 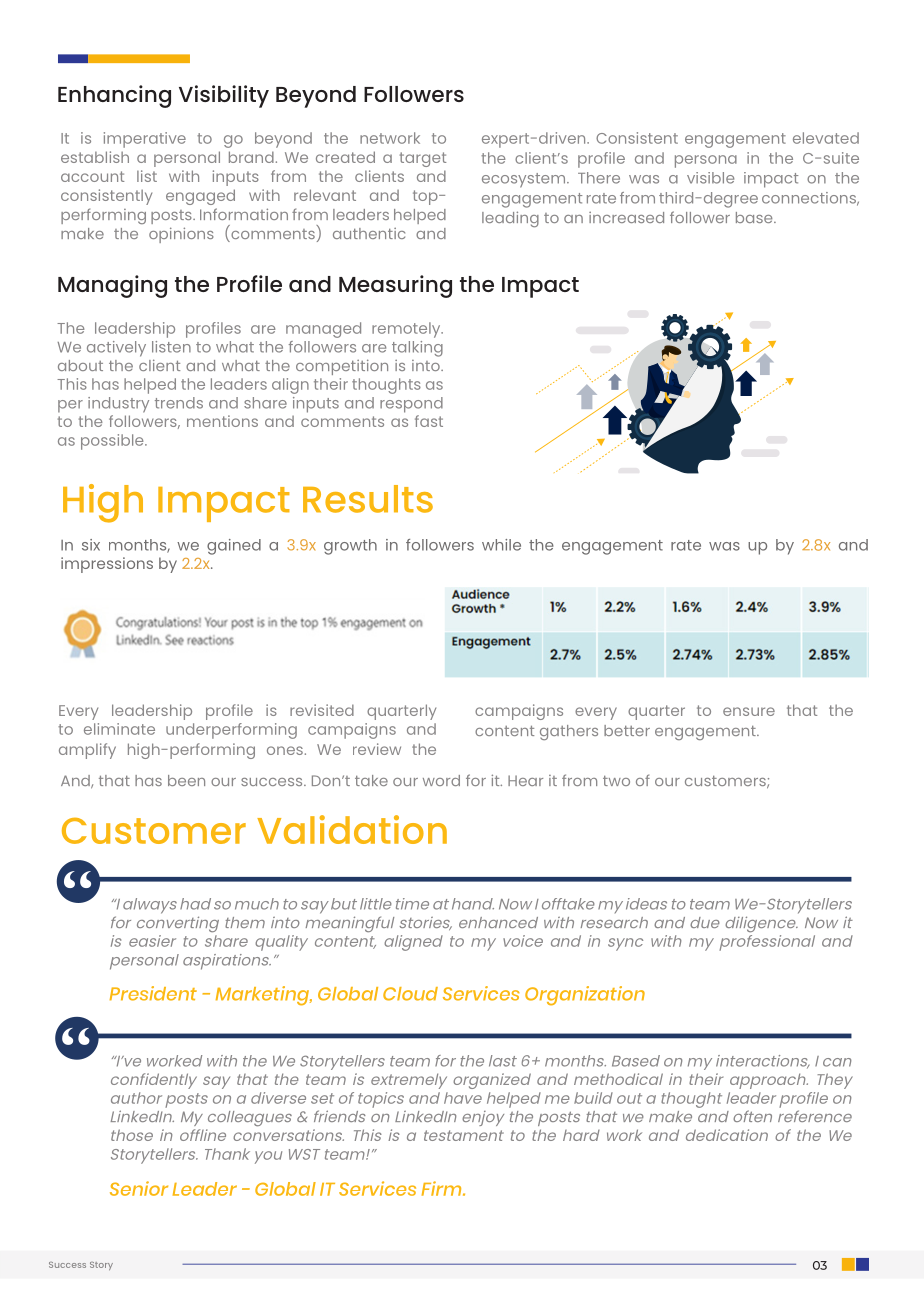 I want to click on visible, so click(x=710, y=178).
